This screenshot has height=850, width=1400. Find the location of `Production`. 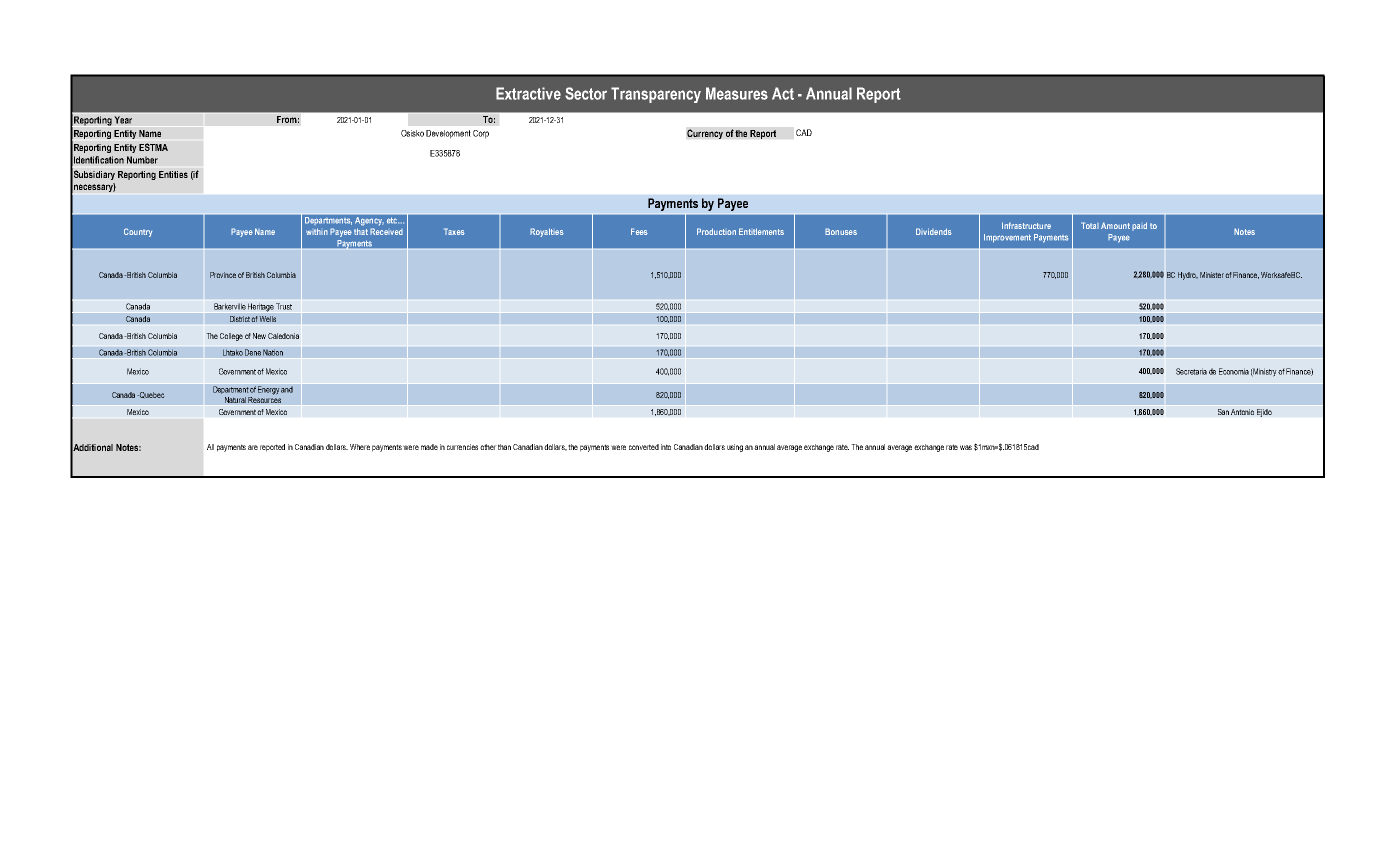

Production is located at coordinates (716, 231).
